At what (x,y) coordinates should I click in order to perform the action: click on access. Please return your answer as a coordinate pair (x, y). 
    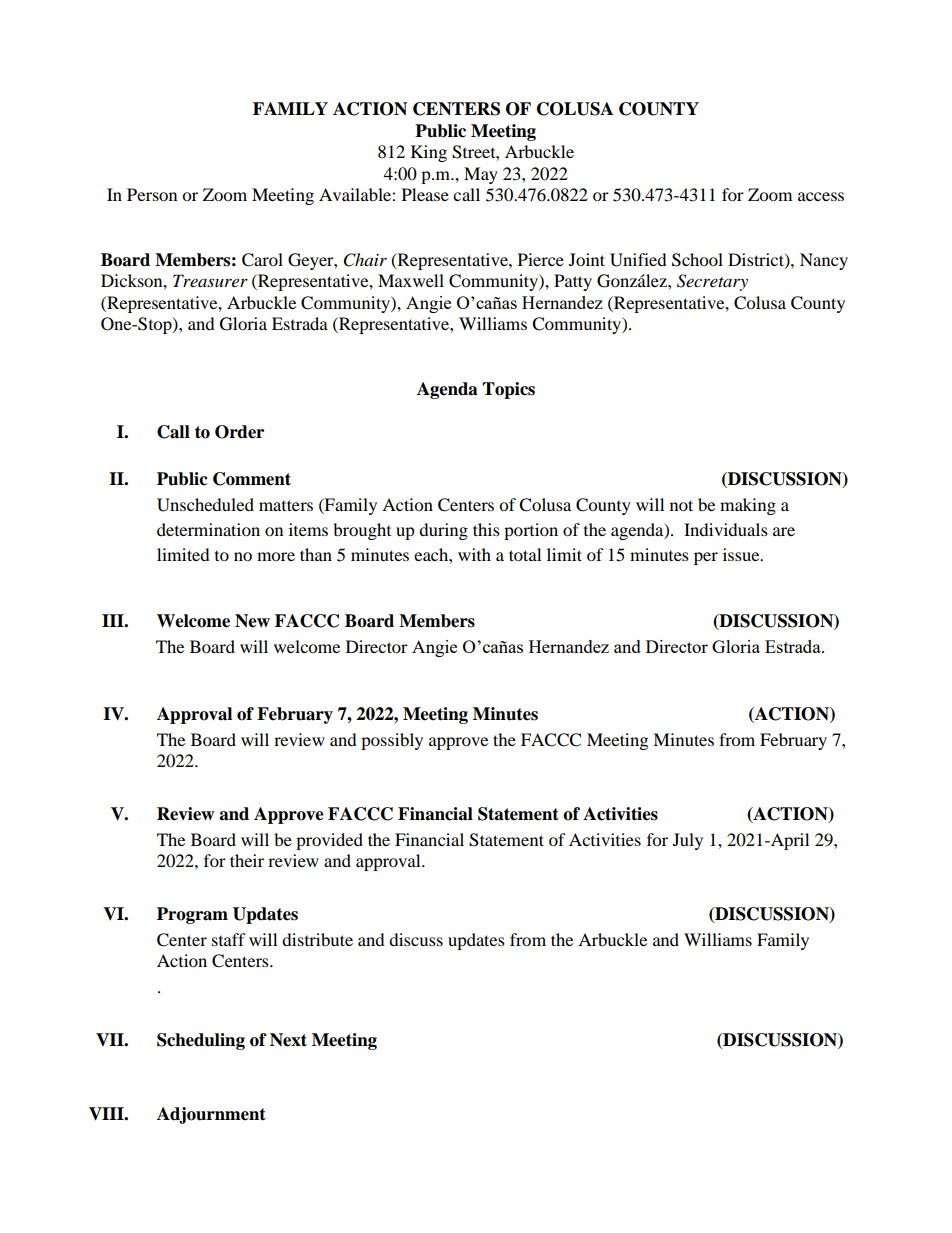
    Looking at the image, I should click on (821, 196).
